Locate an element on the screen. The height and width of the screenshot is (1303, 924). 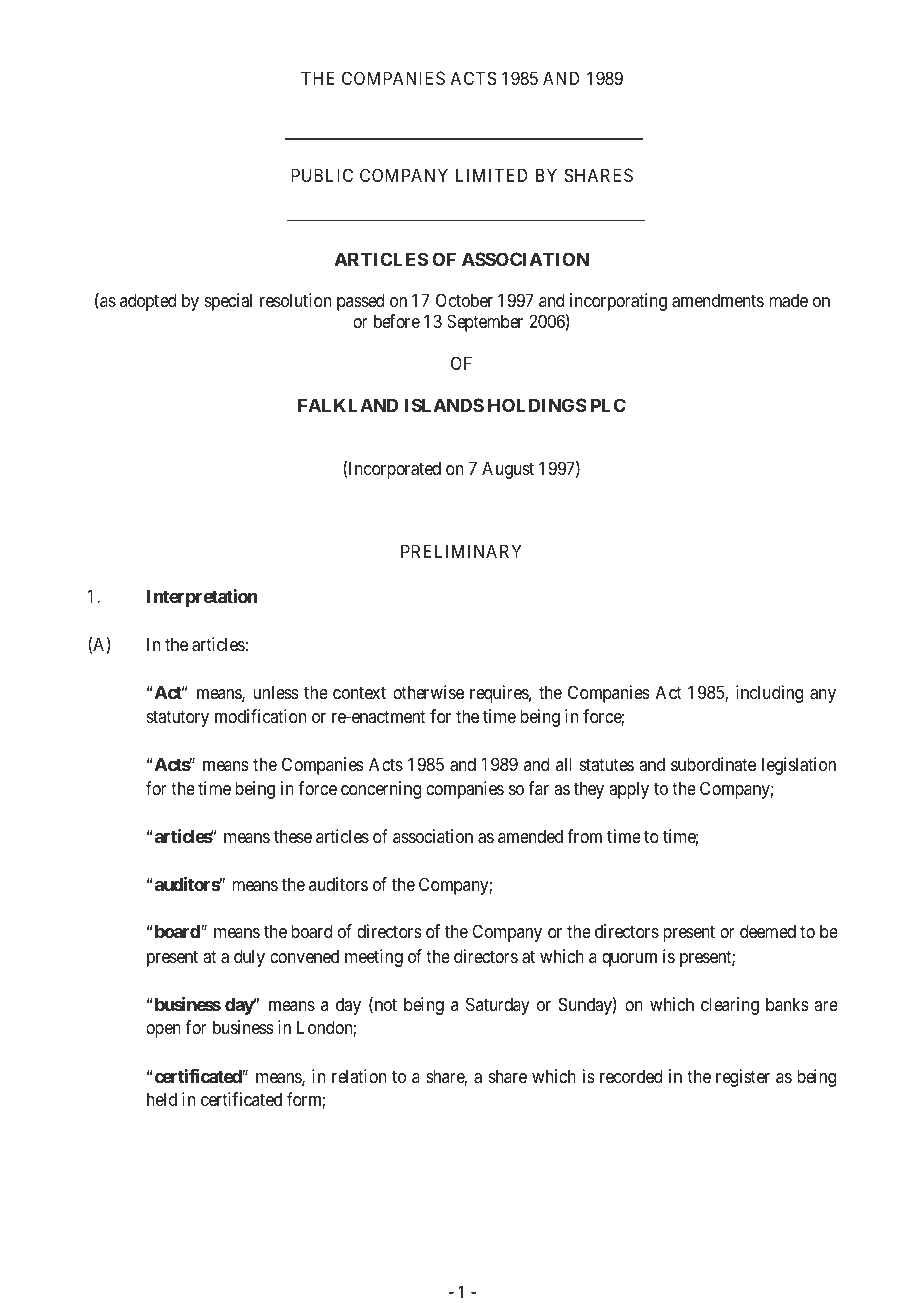
amendments is located at coordinates (718, 300).
